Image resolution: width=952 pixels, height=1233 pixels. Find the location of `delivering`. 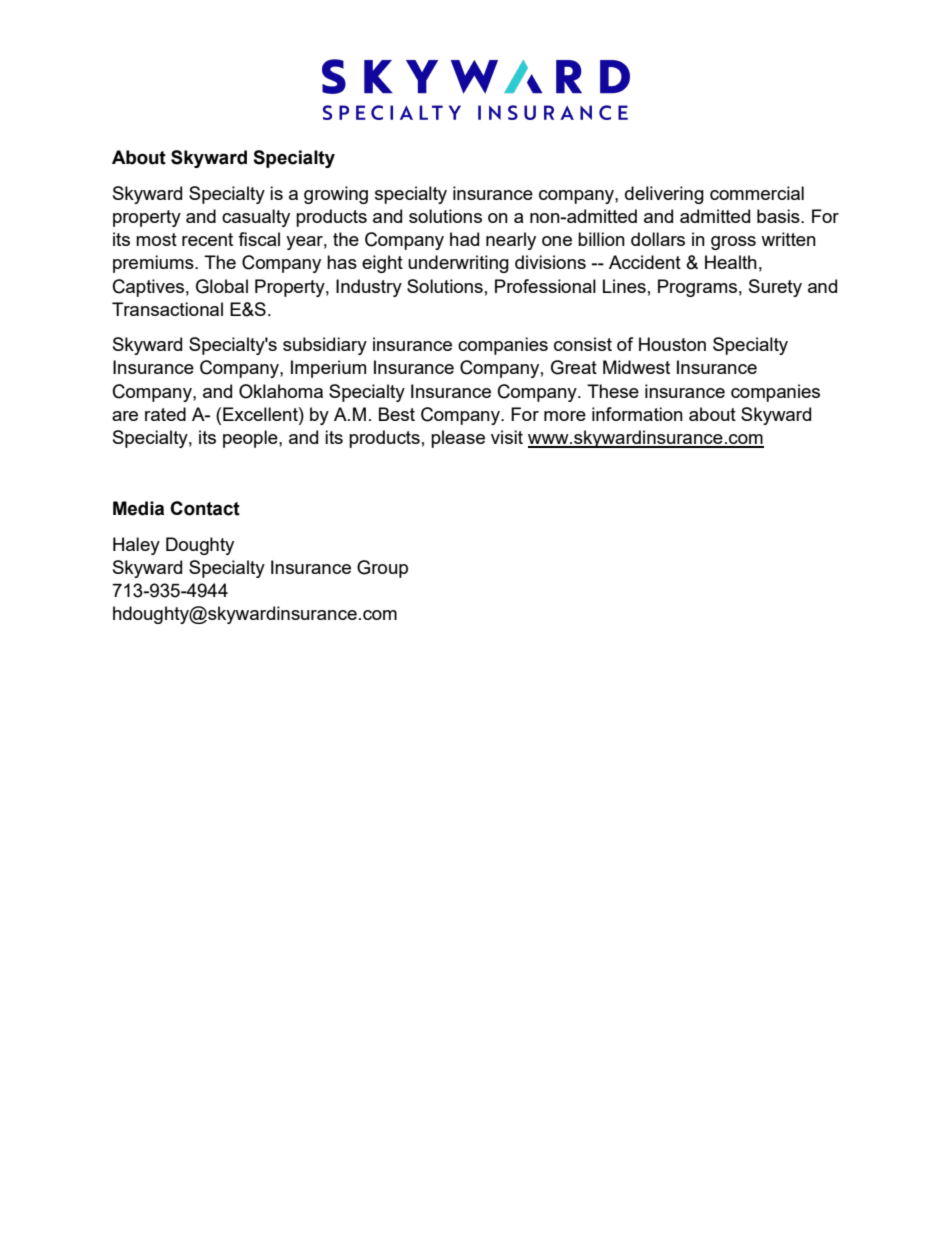

delivering is located at coordinates (664, 195).
